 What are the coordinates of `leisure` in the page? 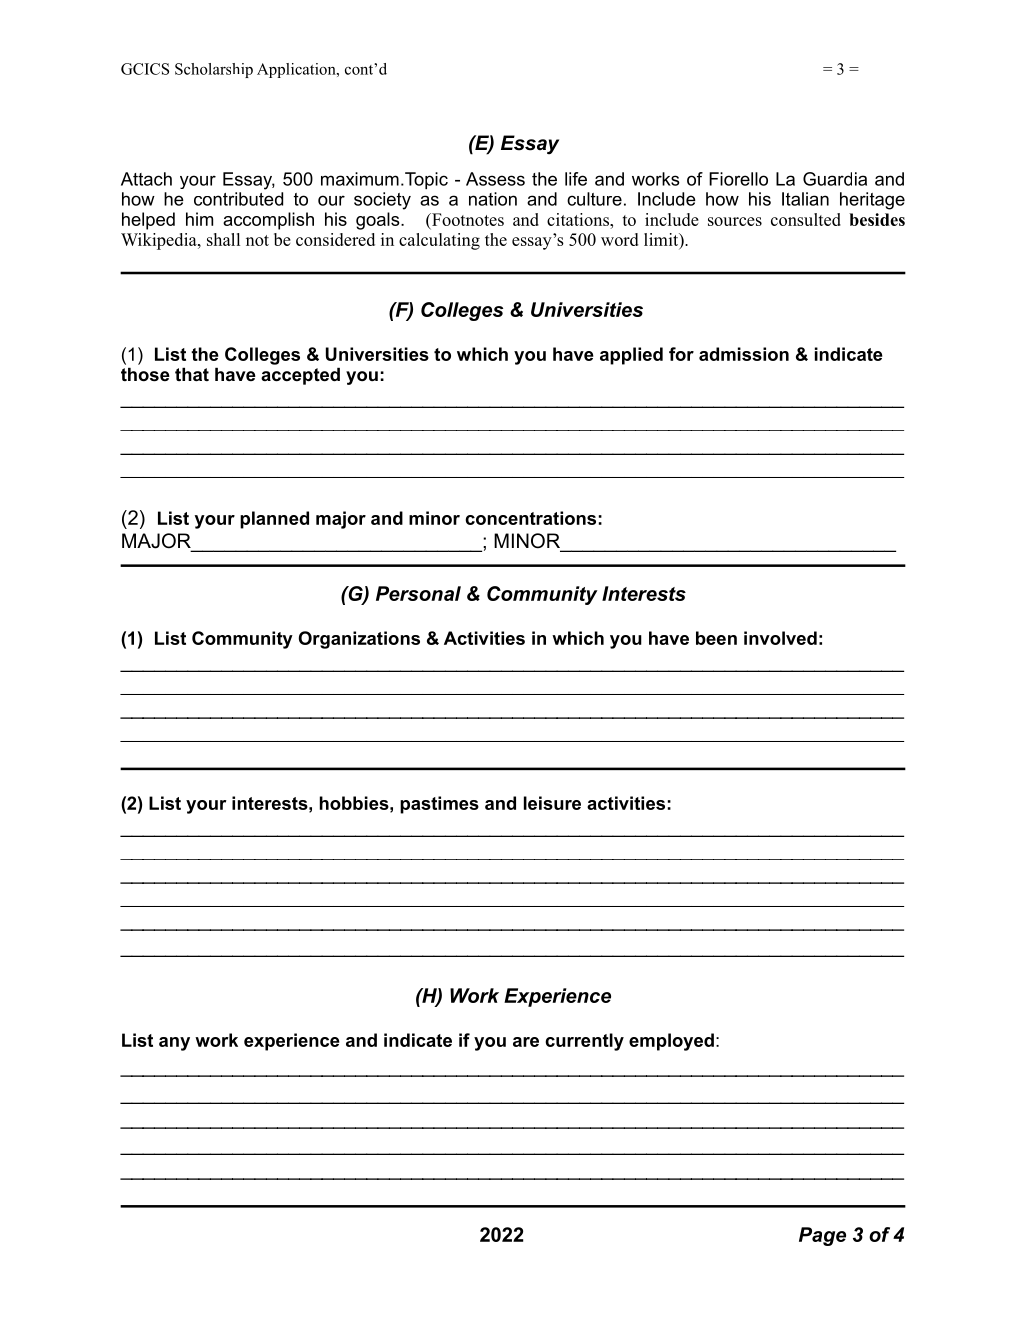 It's located at (552, 803).
